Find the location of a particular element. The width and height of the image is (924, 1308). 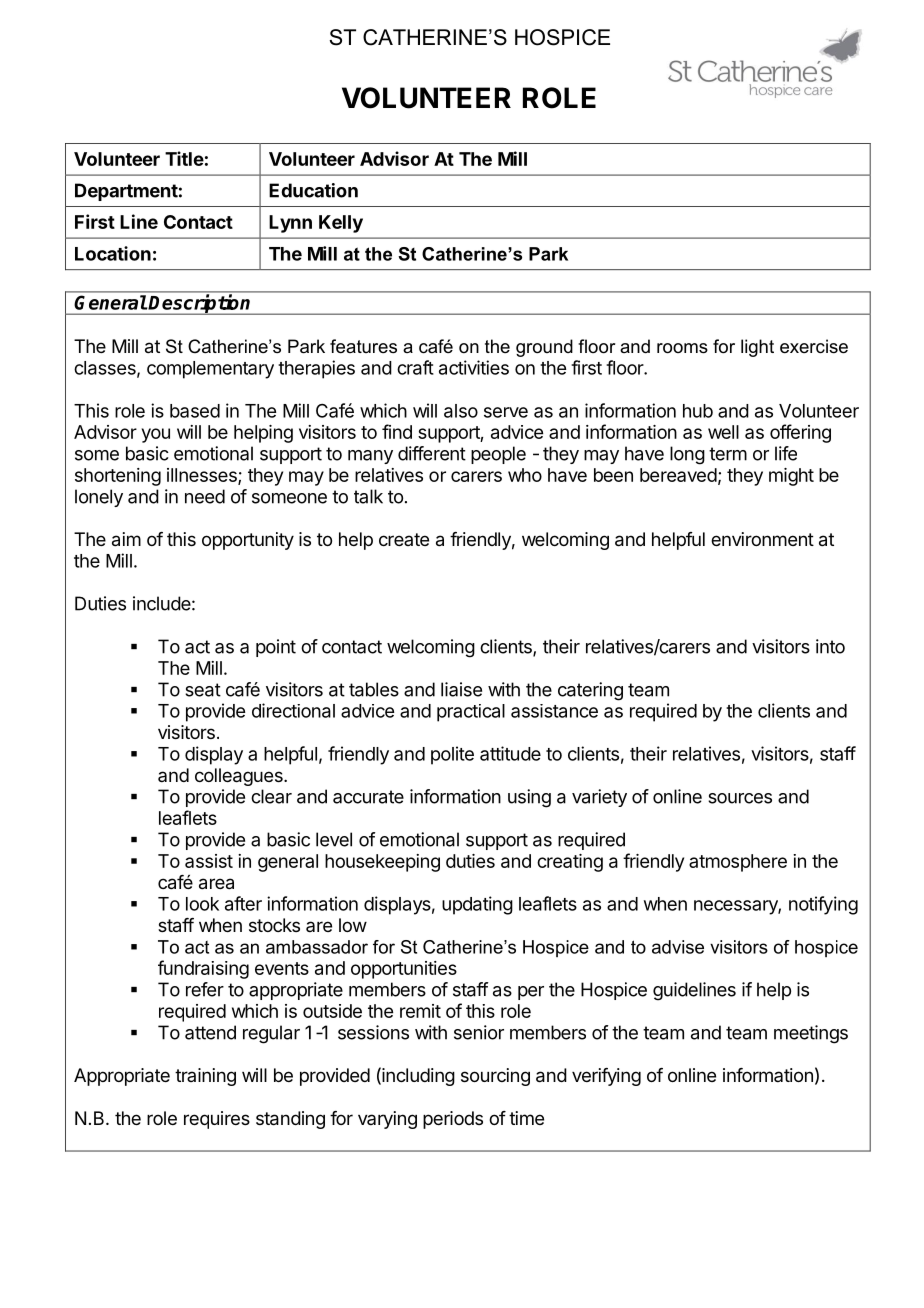

meetings is located at coordinates (811, 1034).
